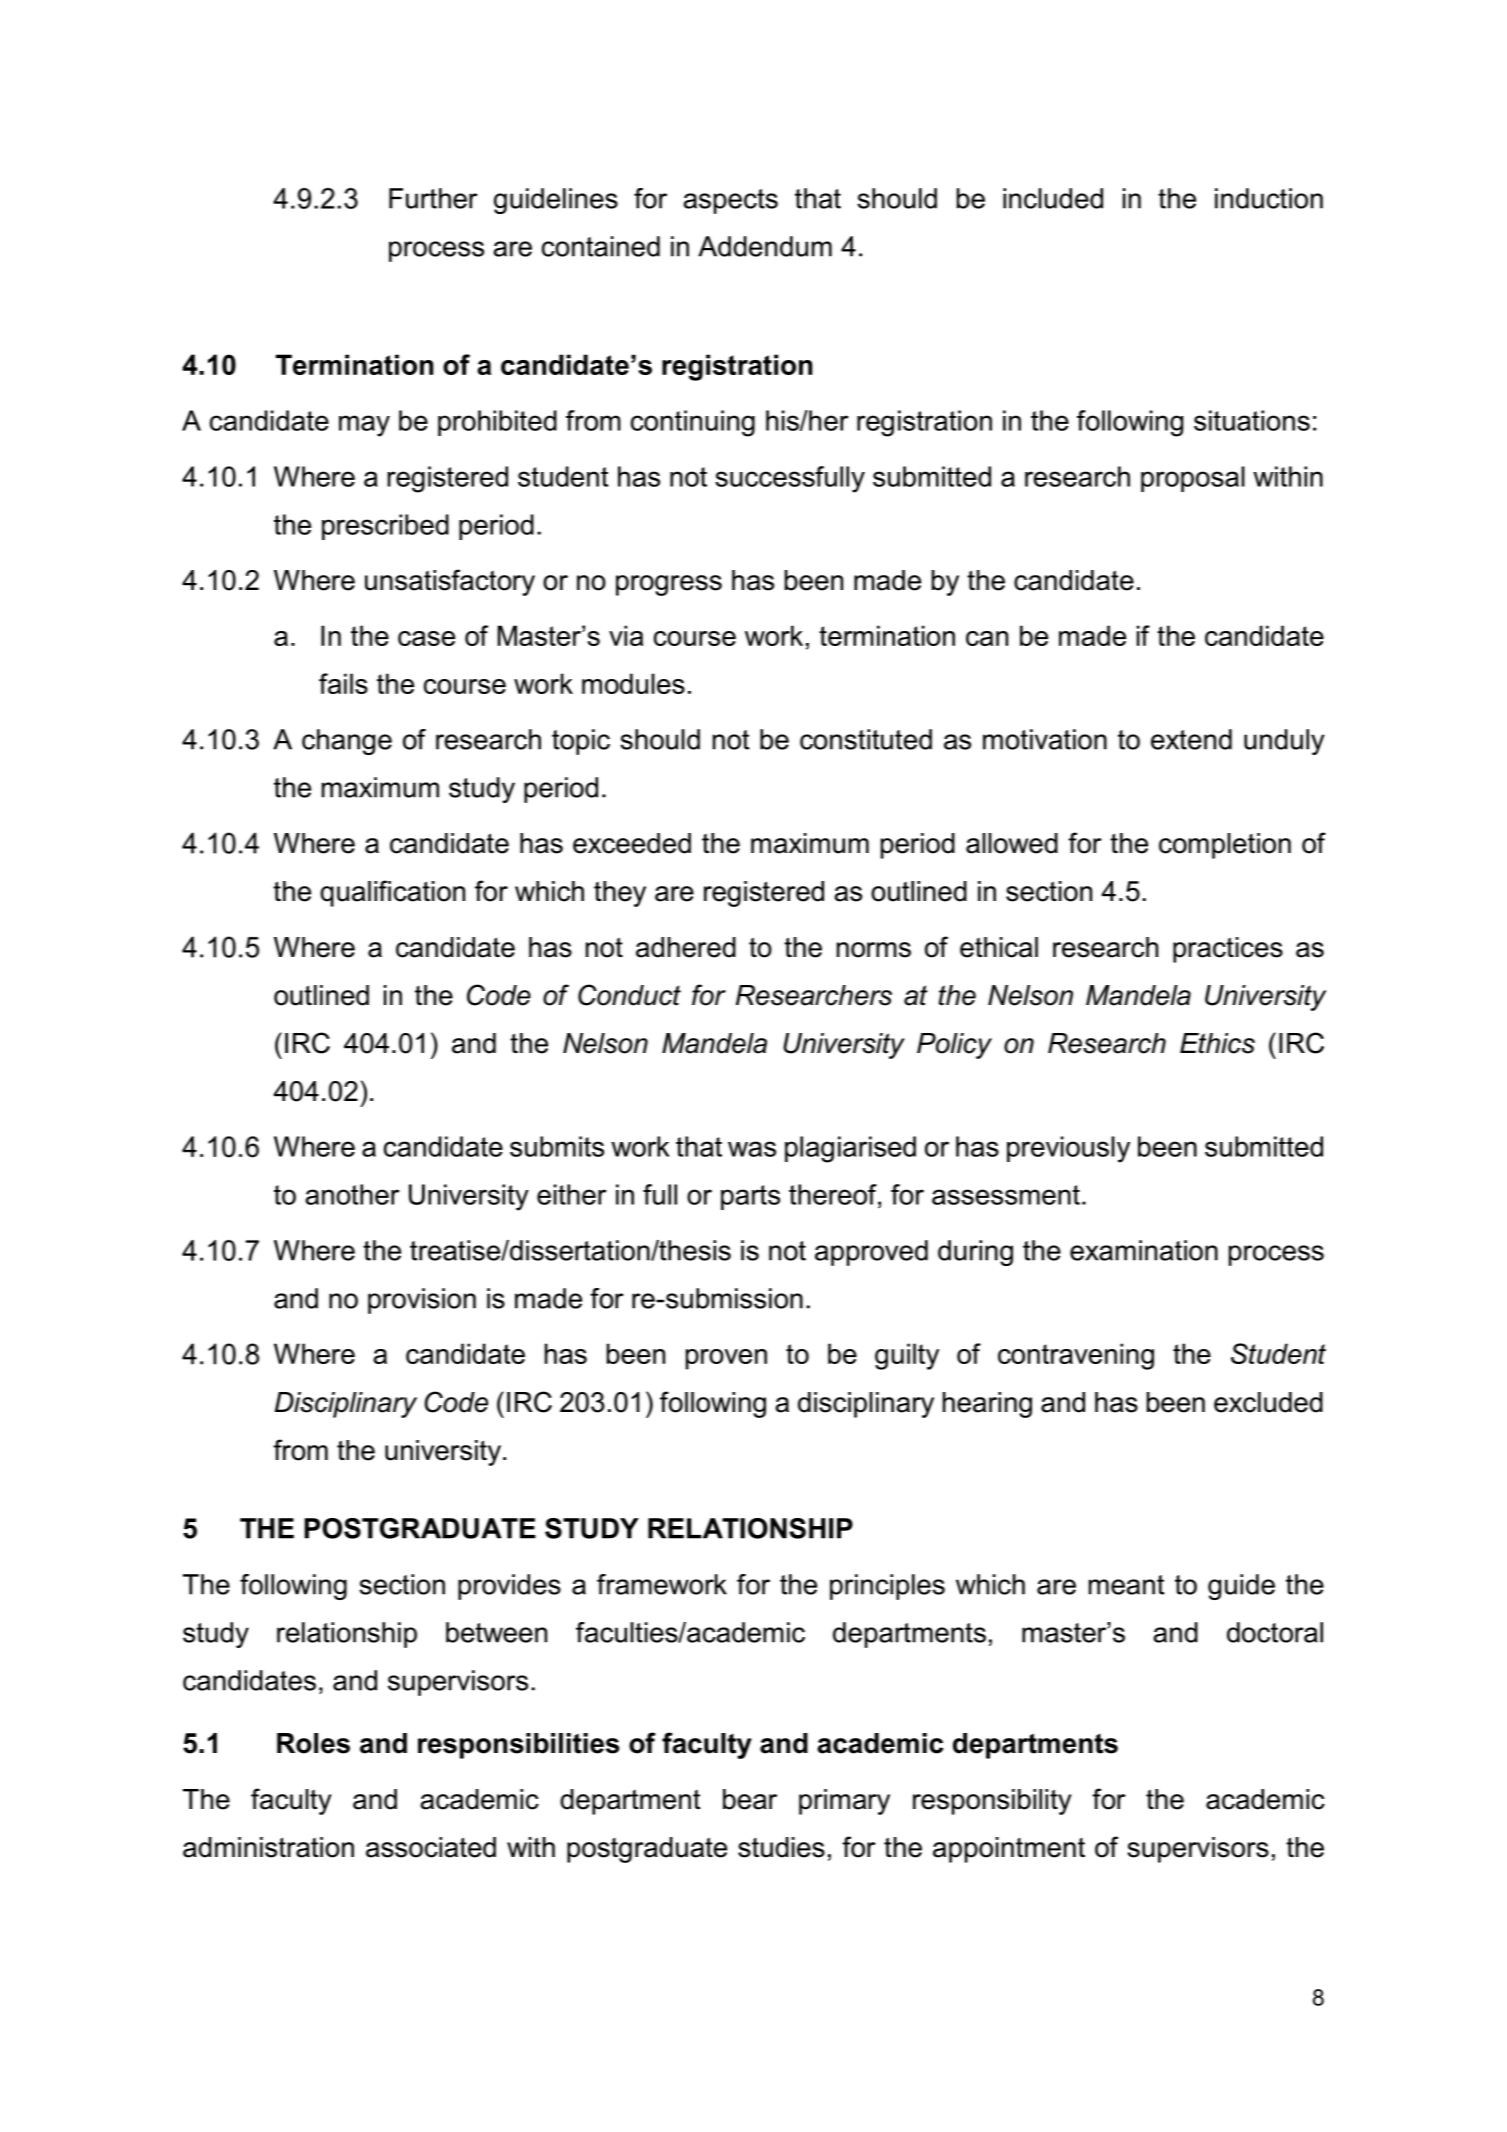 Image resolution: width=1507 pixels, height=2132 pixels. I want to click on bear, so click(750, 1799).
